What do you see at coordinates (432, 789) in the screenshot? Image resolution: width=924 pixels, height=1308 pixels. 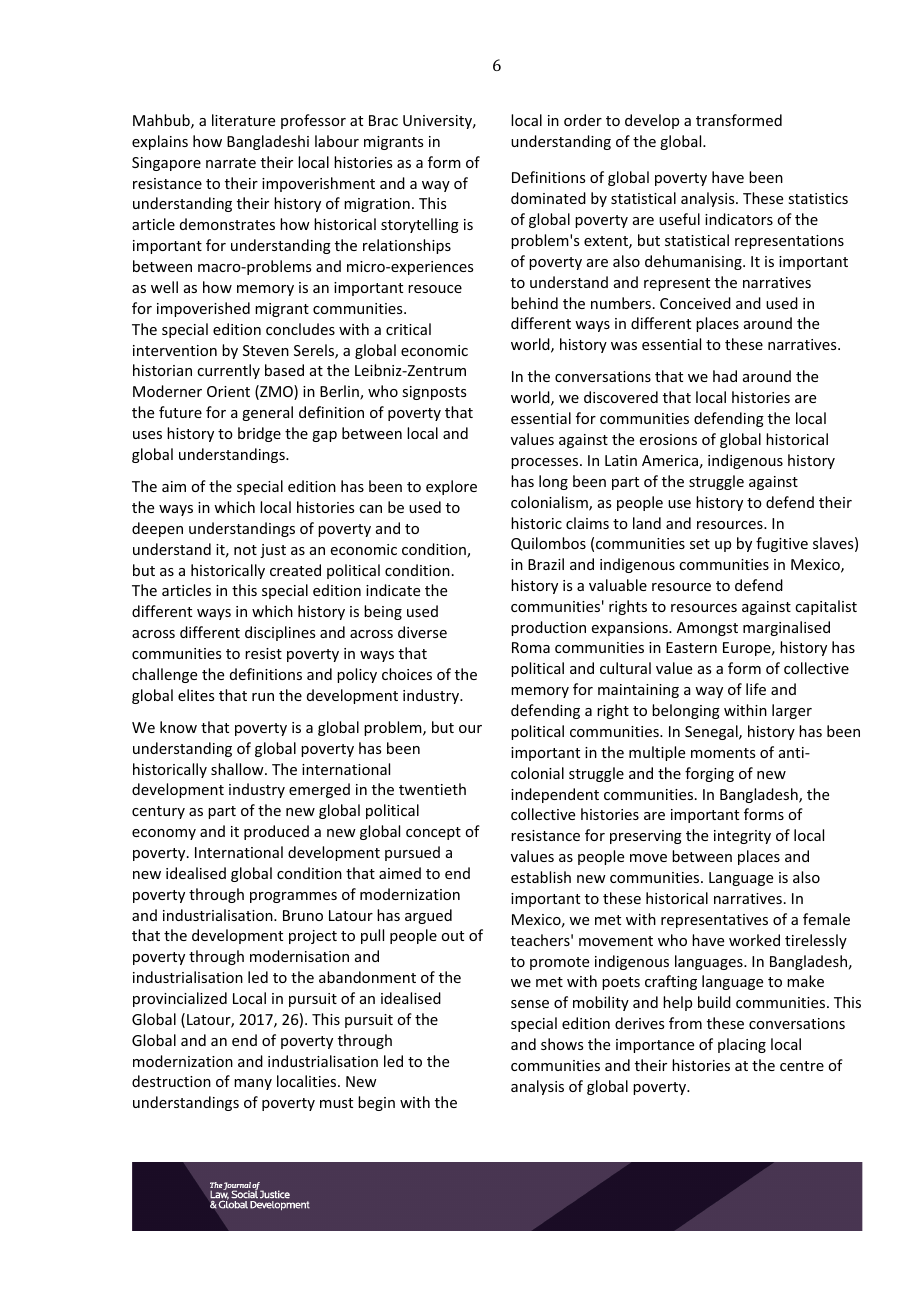 I see `twentieth` at bounding box center [432, 789].
